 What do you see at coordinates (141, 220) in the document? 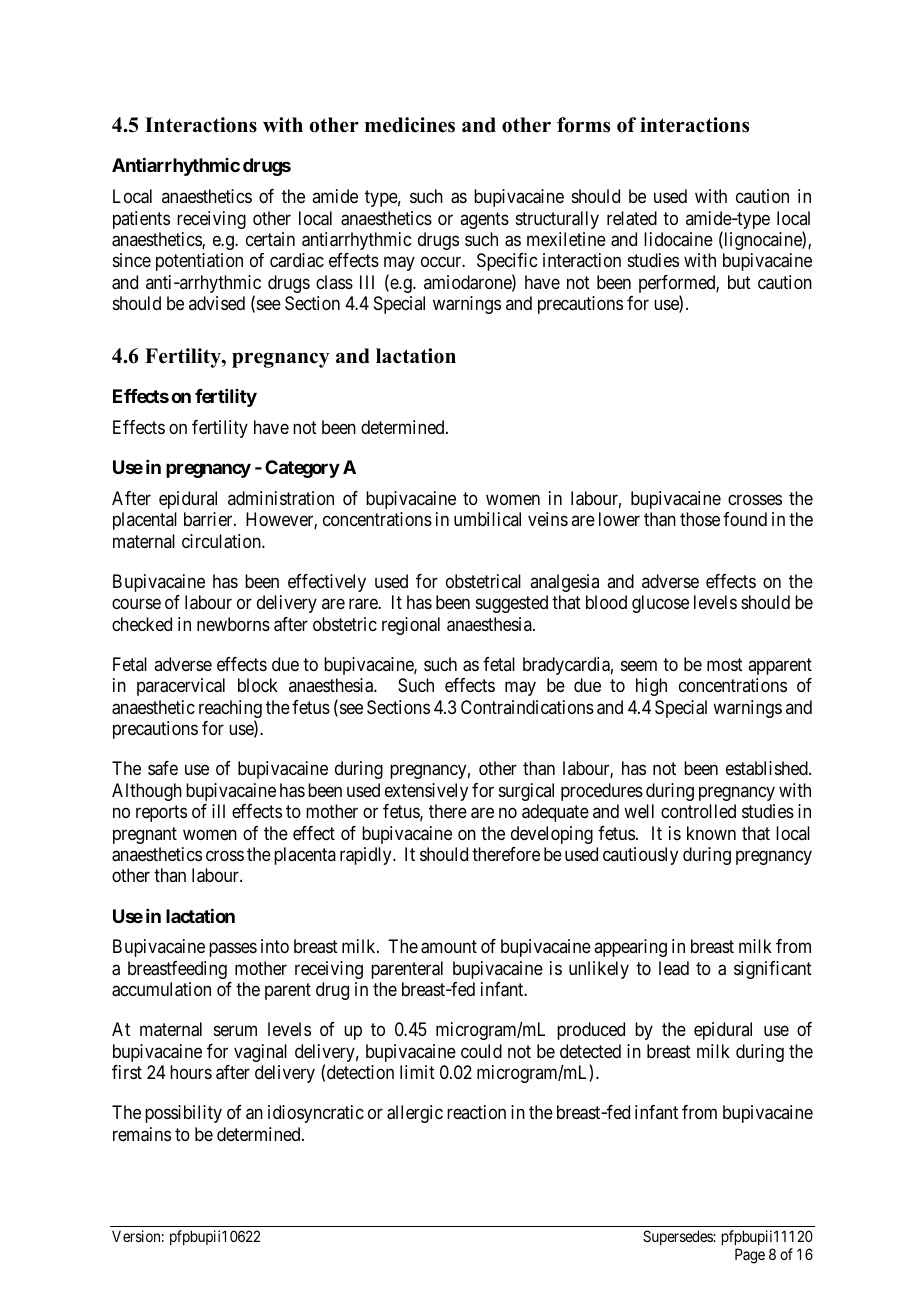
I see `patients` at bounding box center [141, 220].
